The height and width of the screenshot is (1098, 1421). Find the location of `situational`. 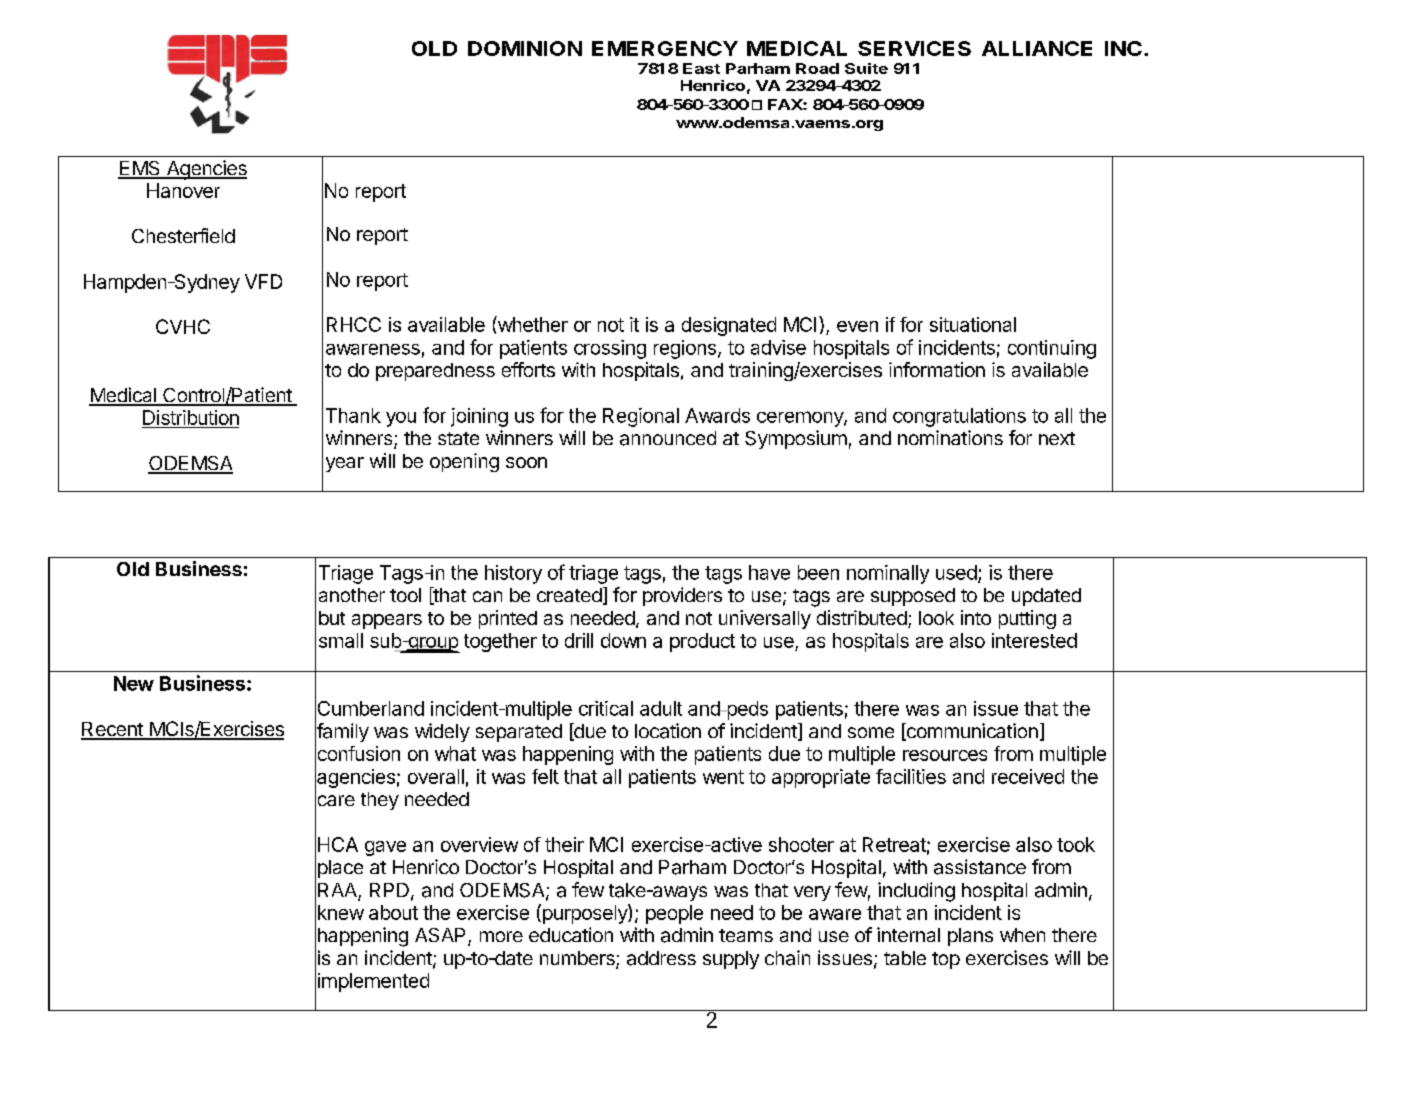

situational is located at coordinates (973, 324).
